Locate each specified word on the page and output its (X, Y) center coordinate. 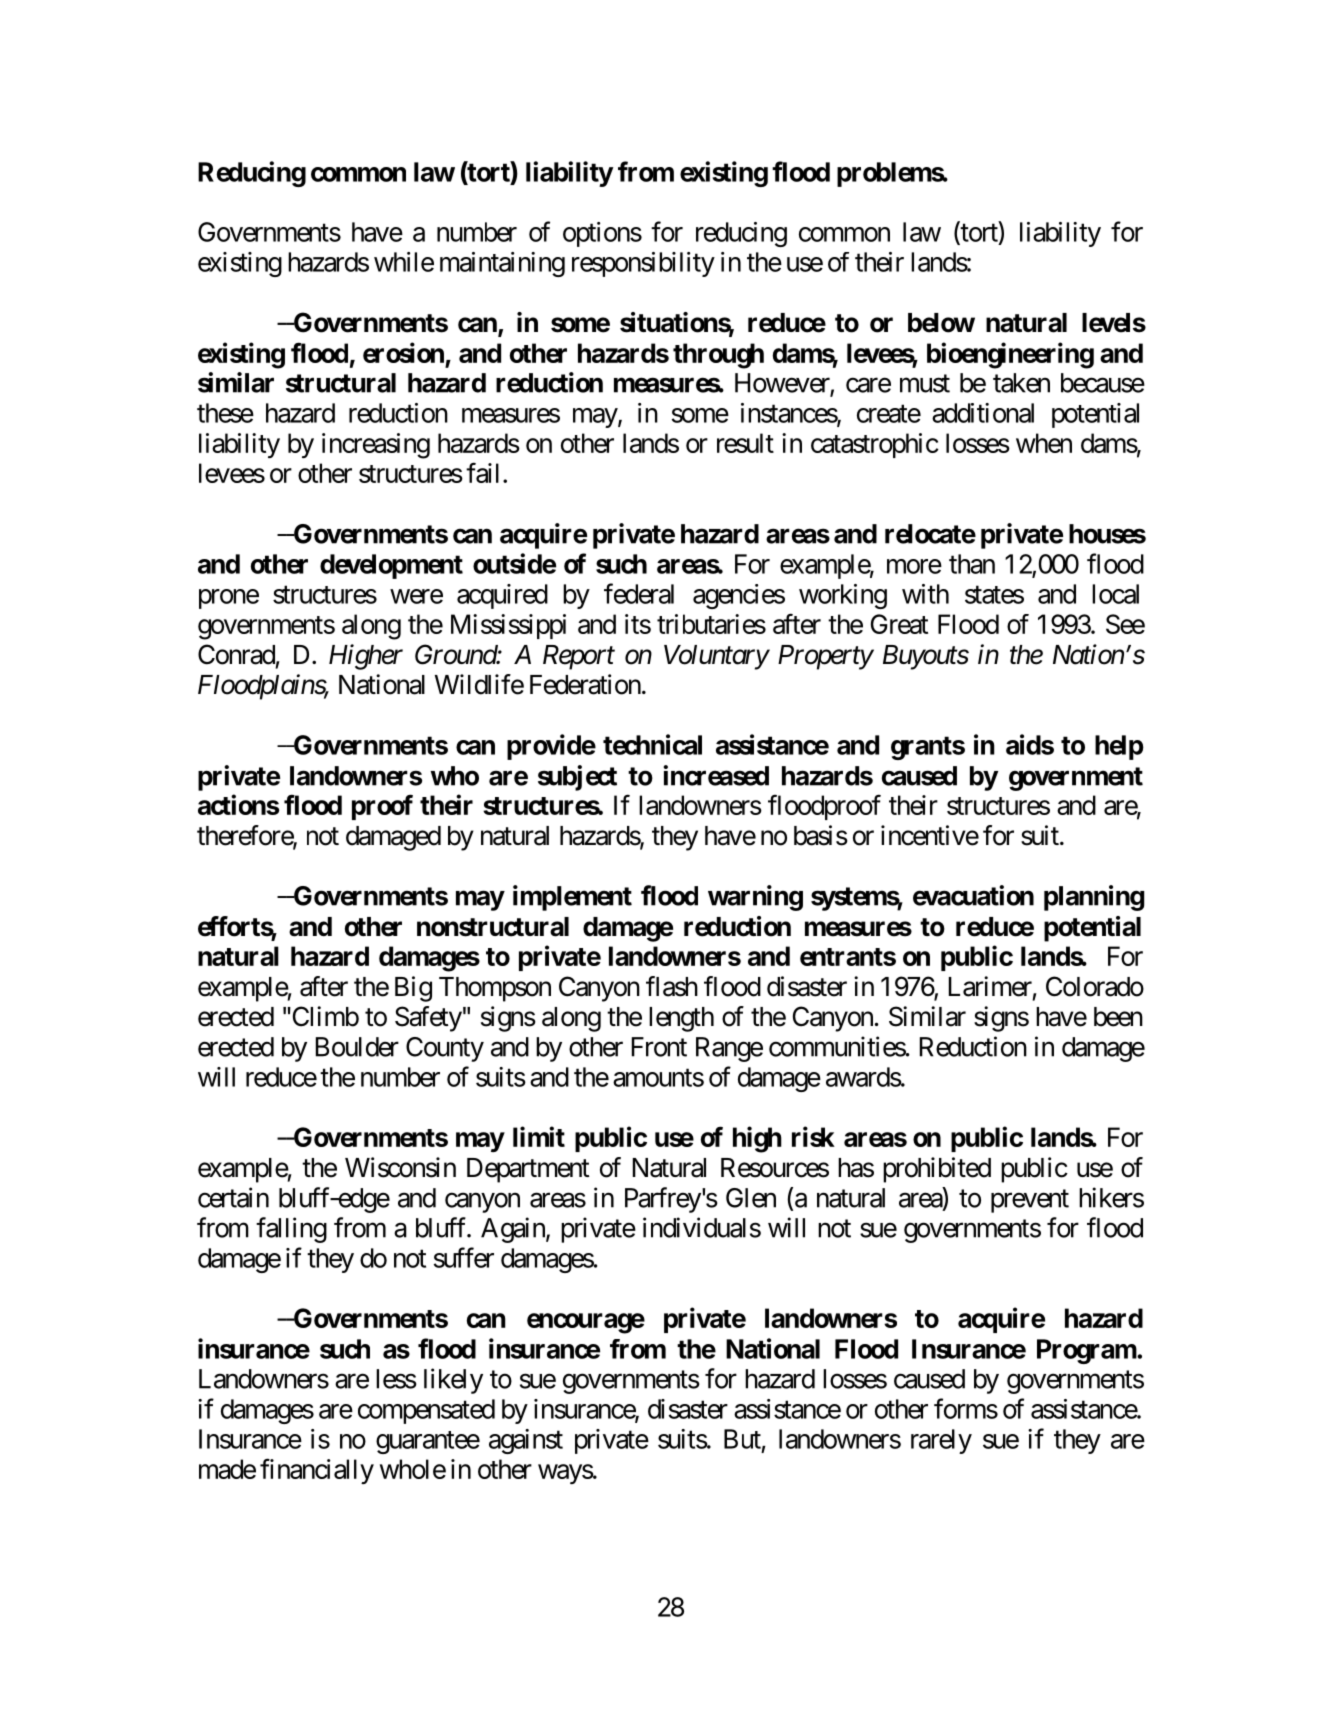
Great (899, 624)
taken (1021, 383)
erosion (403, 352)
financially (317, 1471)
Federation (585, 684)
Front (659, 1047)
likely (453, 1381)
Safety (428, 1019)
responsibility (643, 264)
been (1118, 1017)
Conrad (236, 654)
